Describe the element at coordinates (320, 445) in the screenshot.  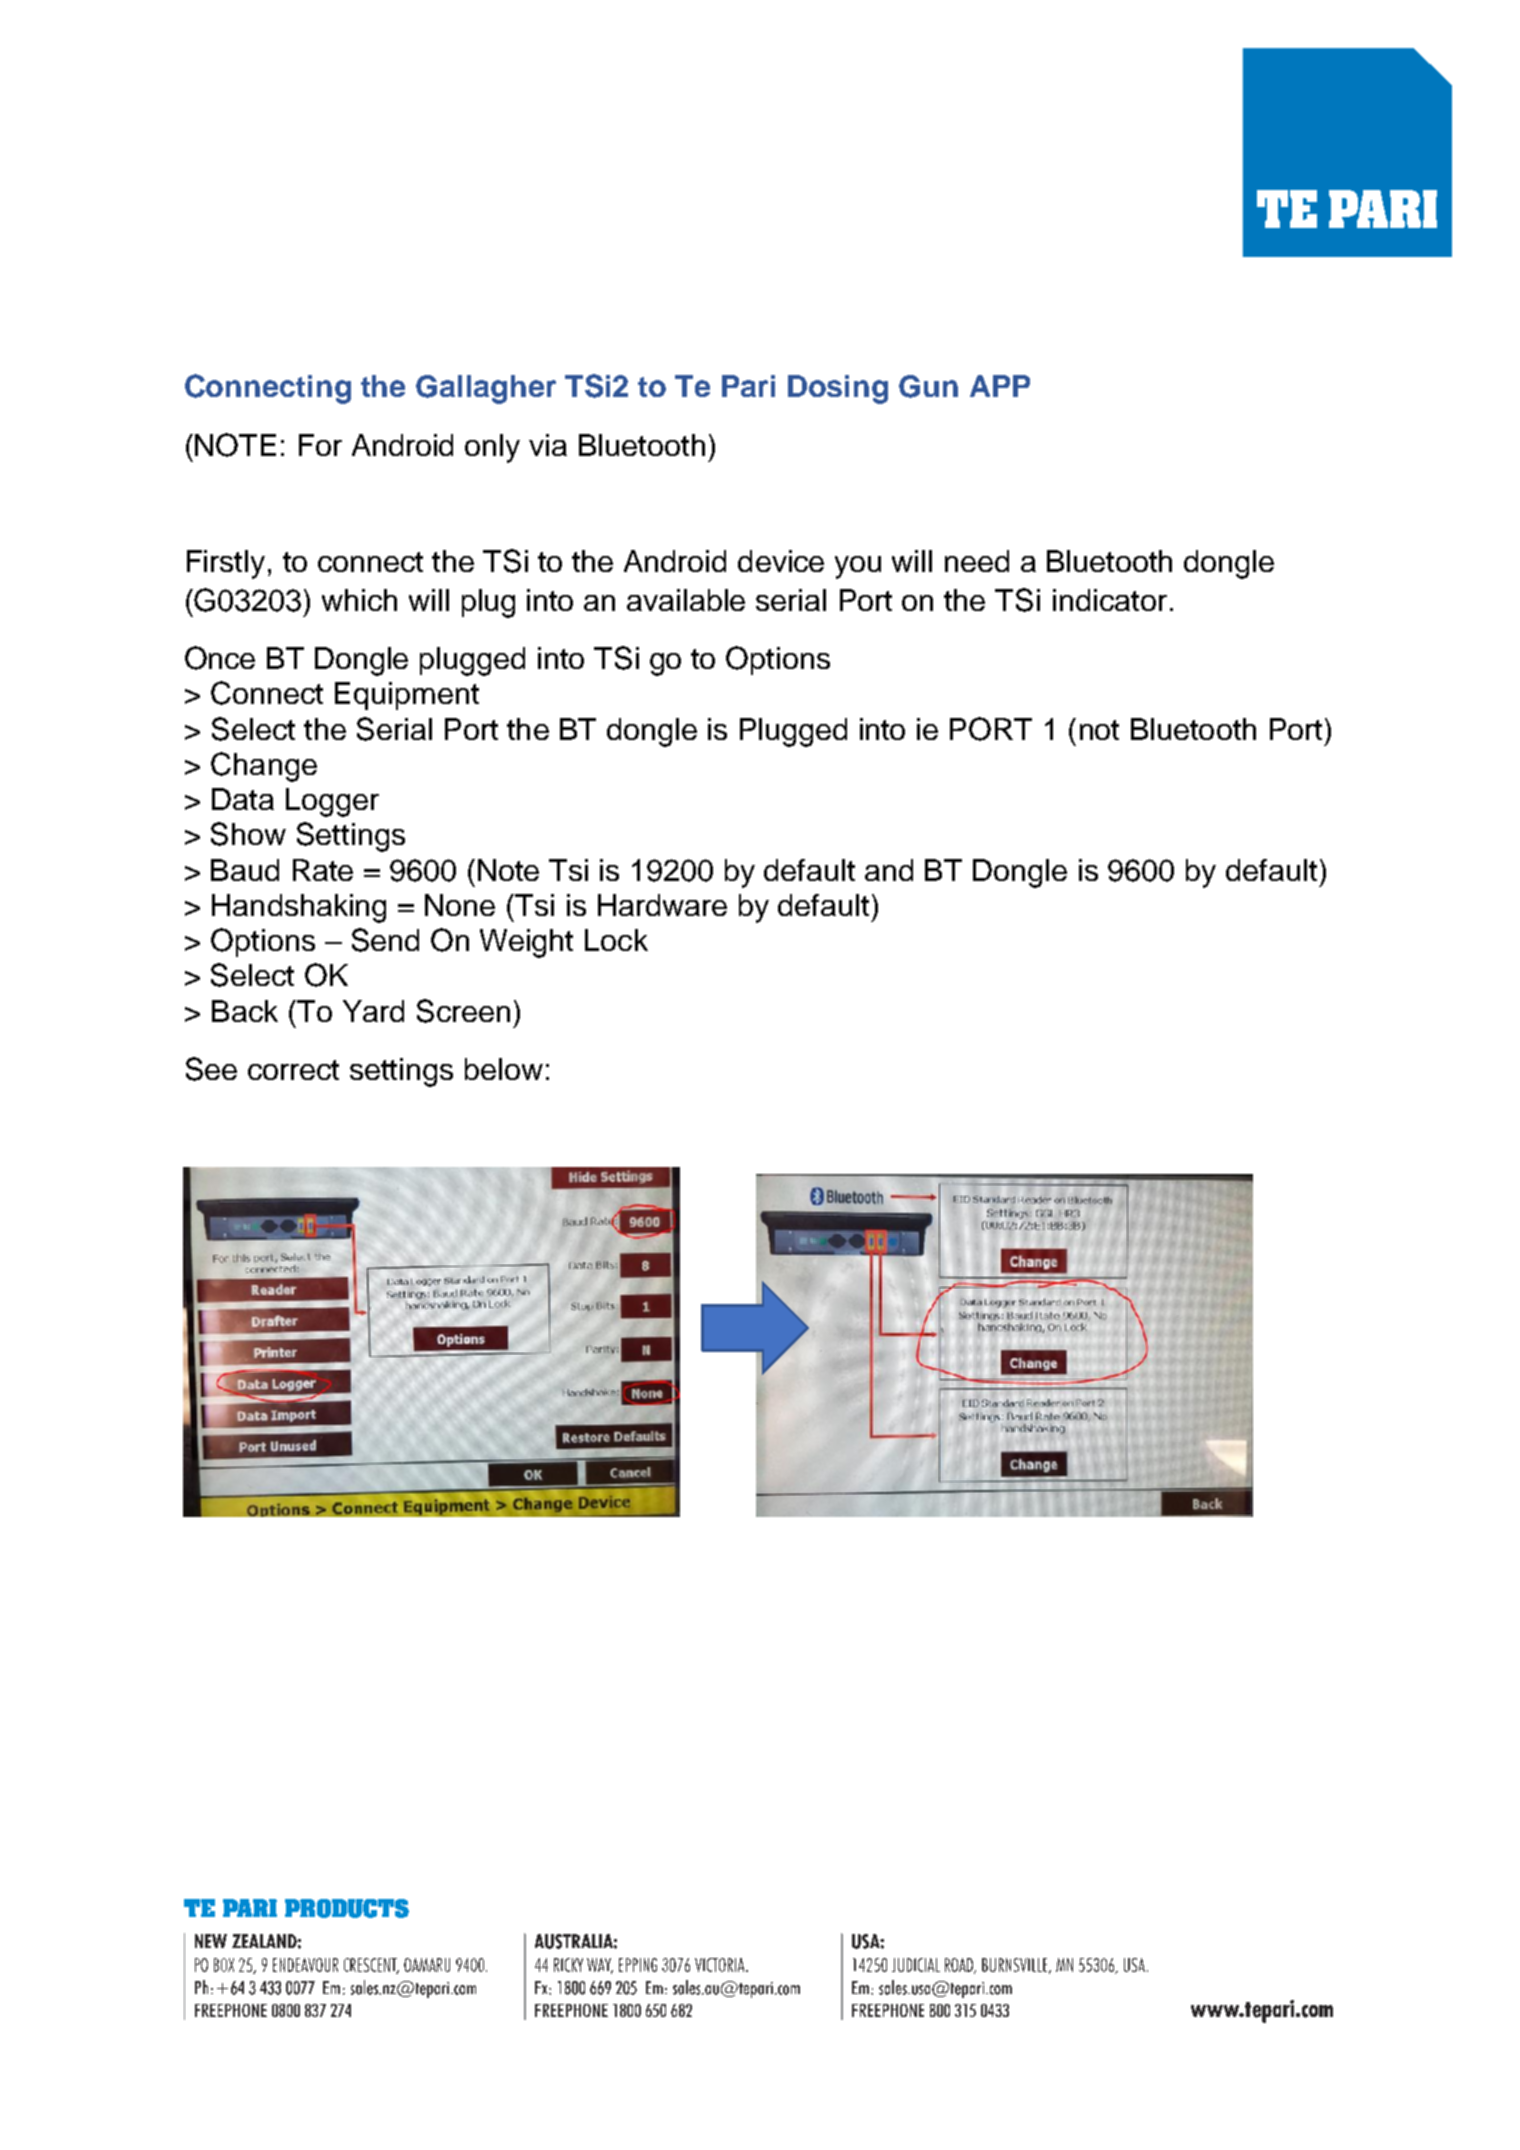
I see `For` at that location.
